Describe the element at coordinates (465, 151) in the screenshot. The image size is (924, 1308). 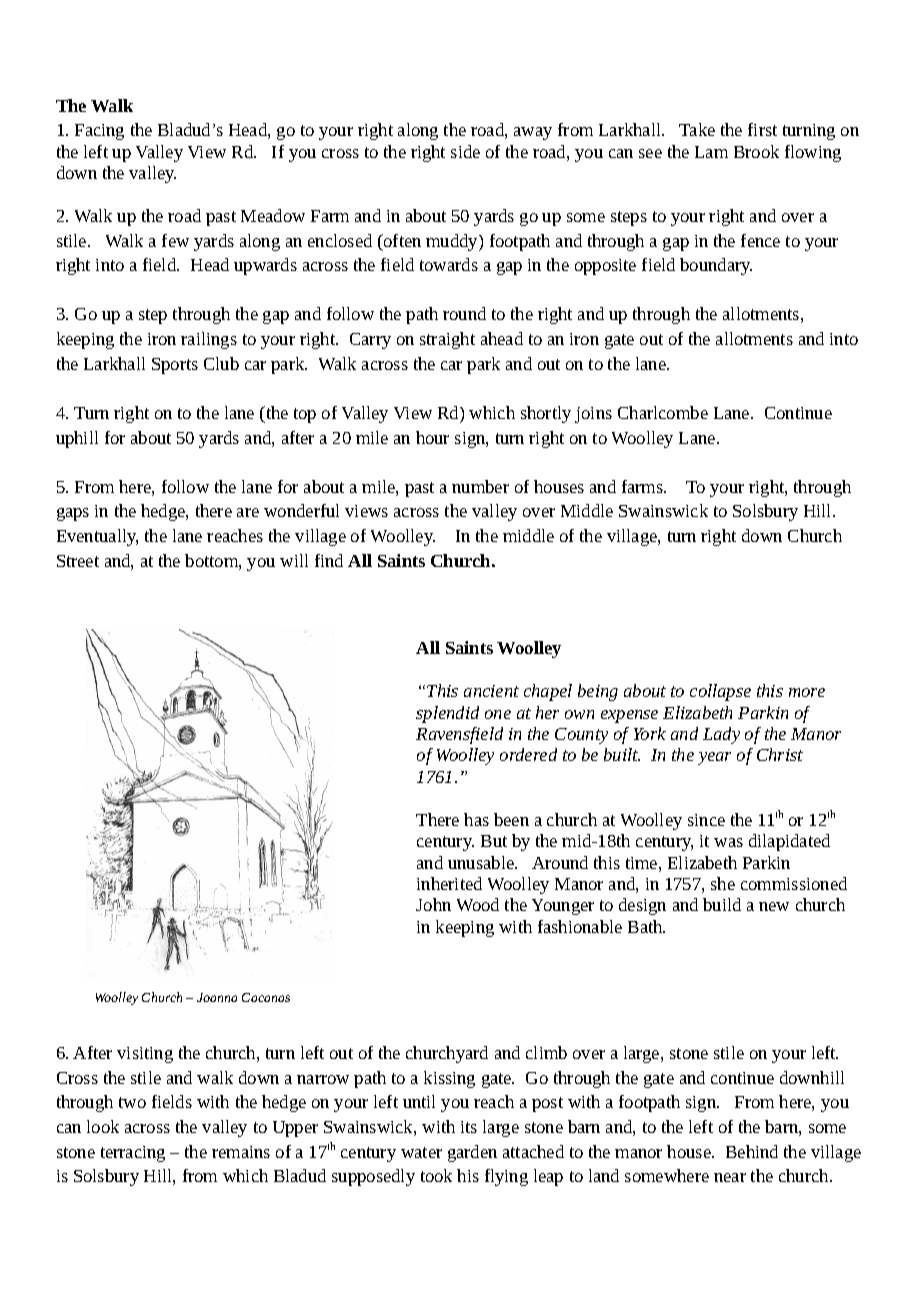
I see `side` at that location.
